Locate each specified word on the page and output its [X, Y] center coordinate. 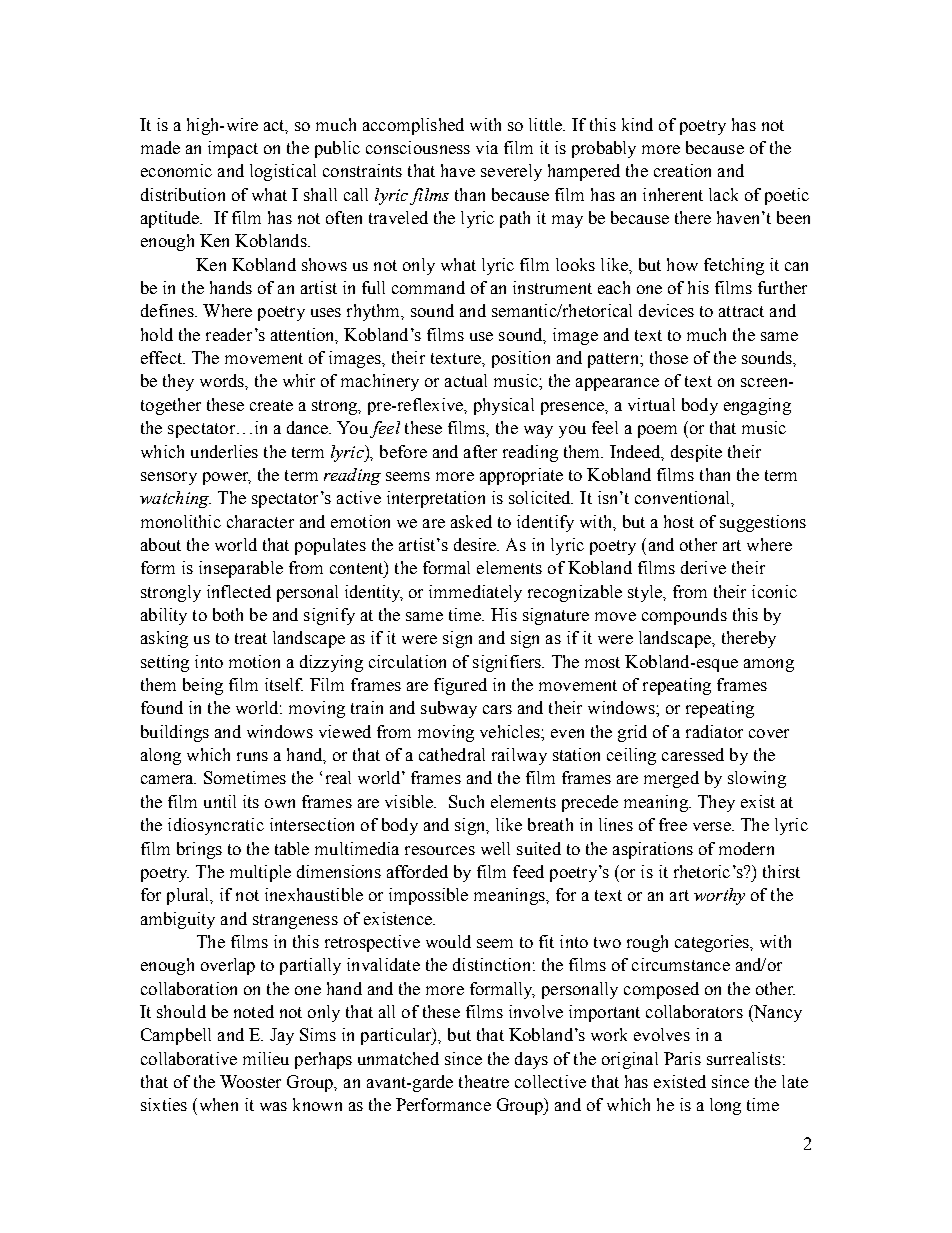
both [228, 614]
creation [682, 170]
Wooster [250, 1081]
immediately [475, 593]
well [495, 848]
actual [466, 380]
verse [713, 826]
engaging [757, 406]
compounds [684, 616]
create [271, 405]
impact [233, 149]
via [487, 147]
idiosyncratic [216, 826]
